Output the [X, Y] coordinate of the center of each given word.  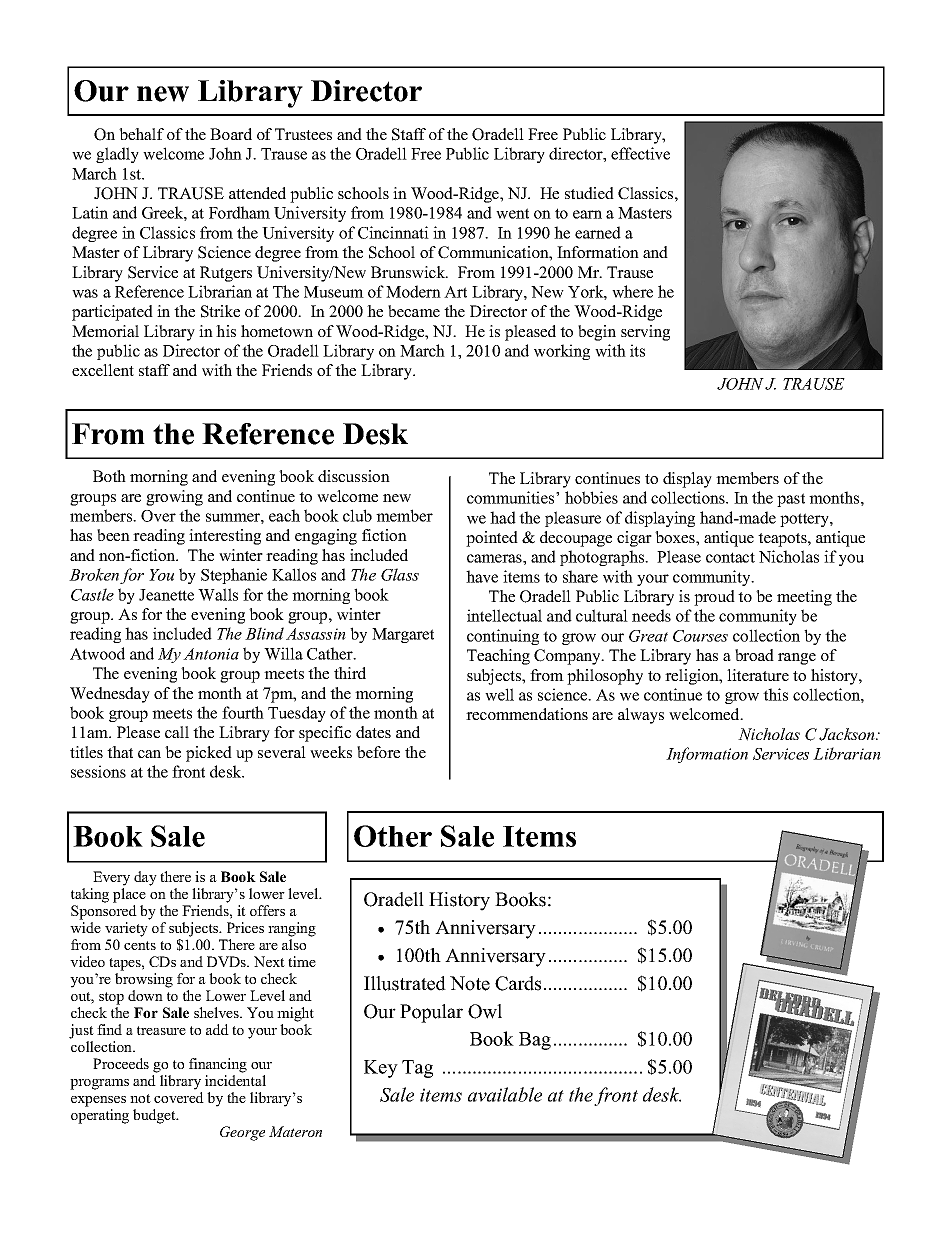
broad [754, 655]
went [512, 213]
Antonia [211, 654]
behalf [141, 134]
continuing [503, 637]
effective [640, 153]
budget [155, 1116]
